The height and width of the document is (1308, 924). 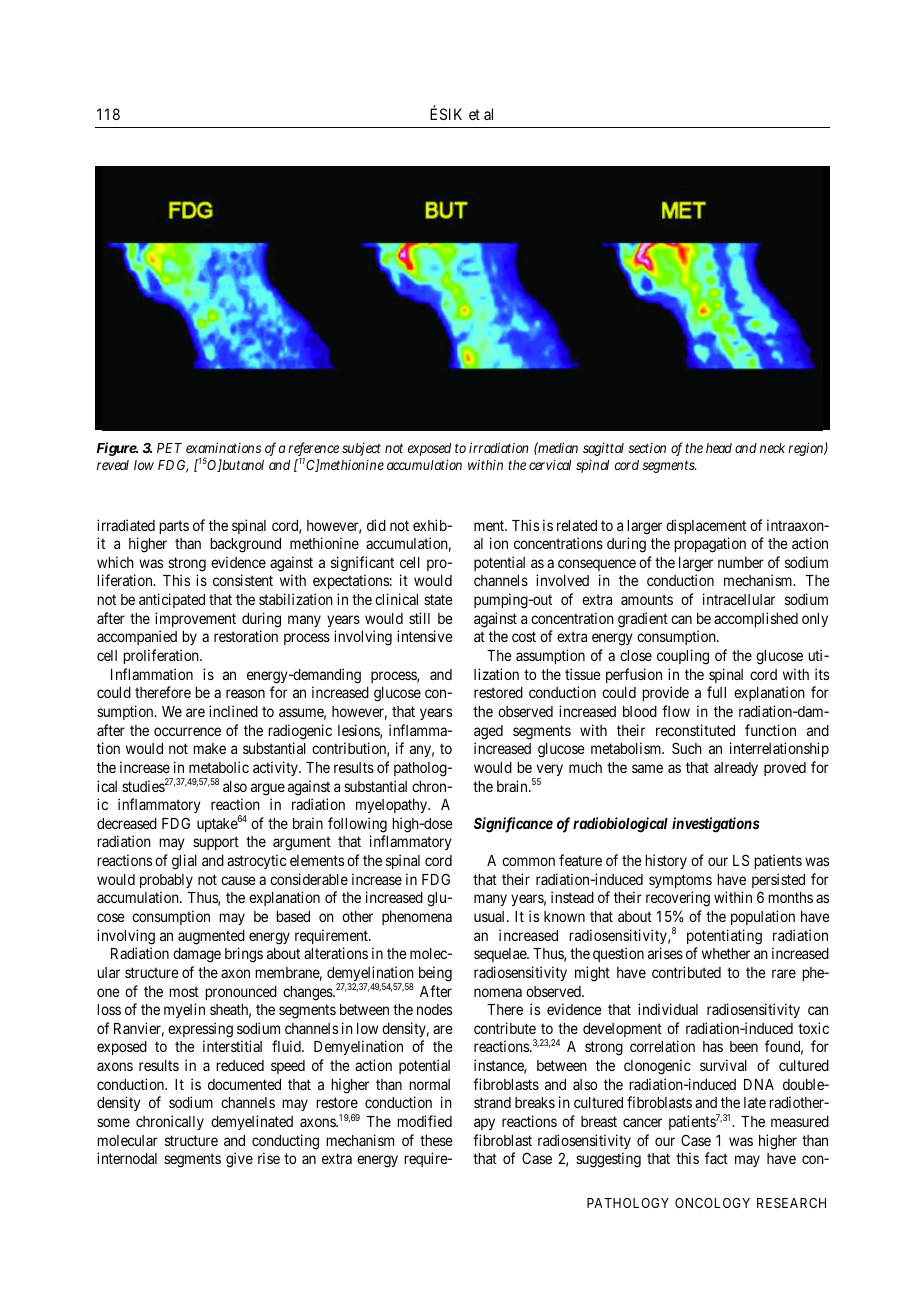 What do you see at coordinates (184, 991) in the document?
I see `most` at bounding box center [184, 991].
